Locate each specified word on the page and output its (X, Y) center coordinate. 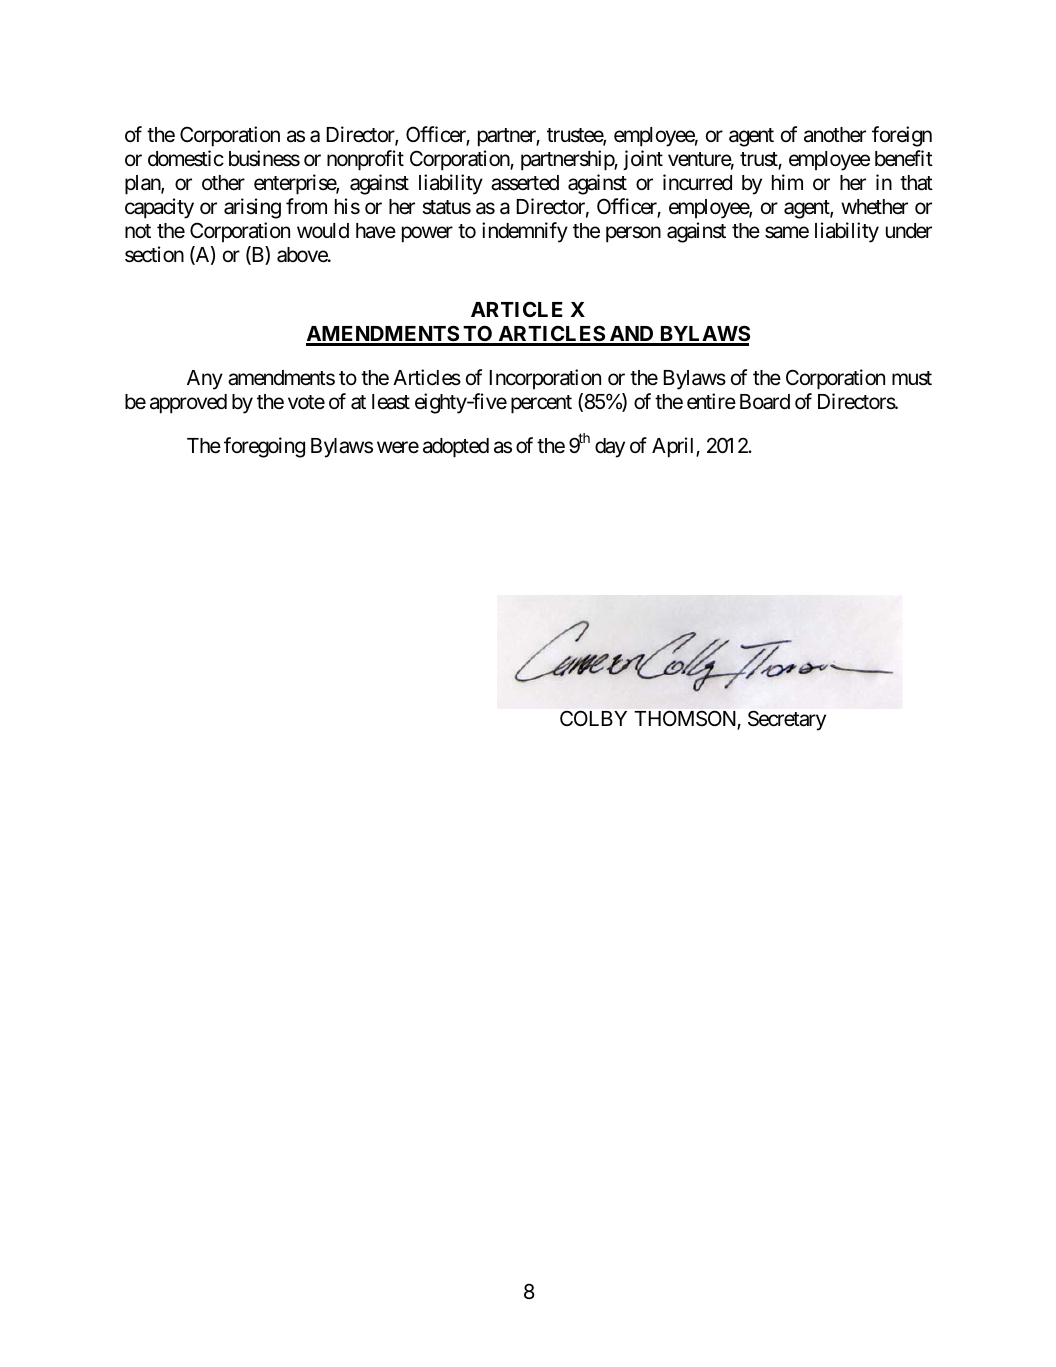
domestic (186, 158)
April (674, 447)
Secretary (787, 720)
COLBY (593, 718)
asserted (525, 183)
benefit (904, 158)
